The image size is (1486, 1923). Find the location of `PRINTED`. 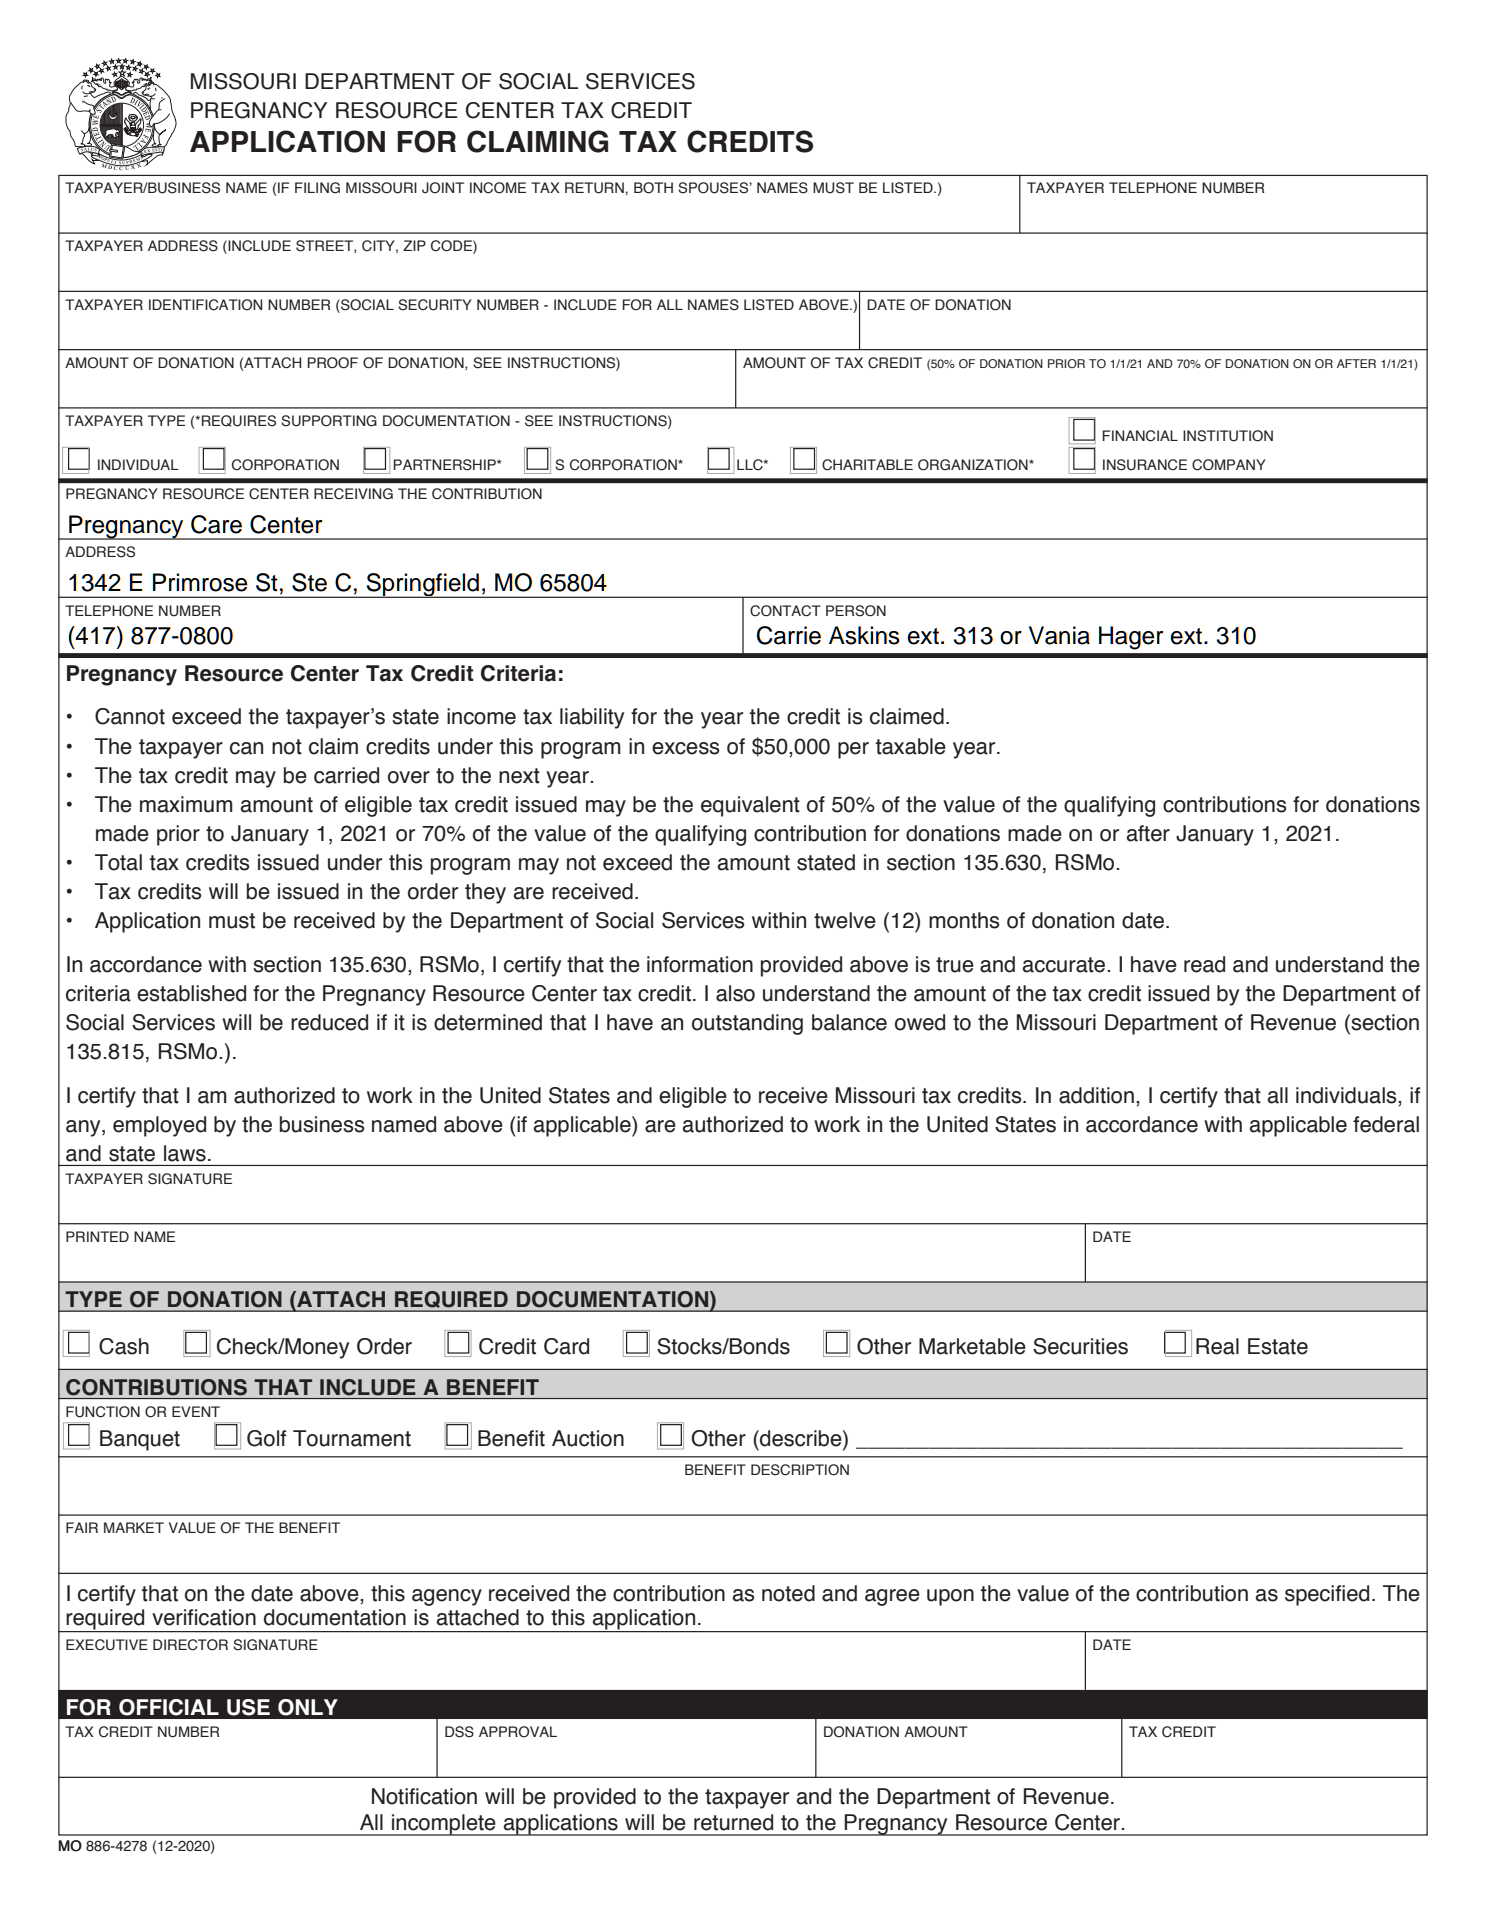

PRINTED is located at coordinates (97, 1236).
